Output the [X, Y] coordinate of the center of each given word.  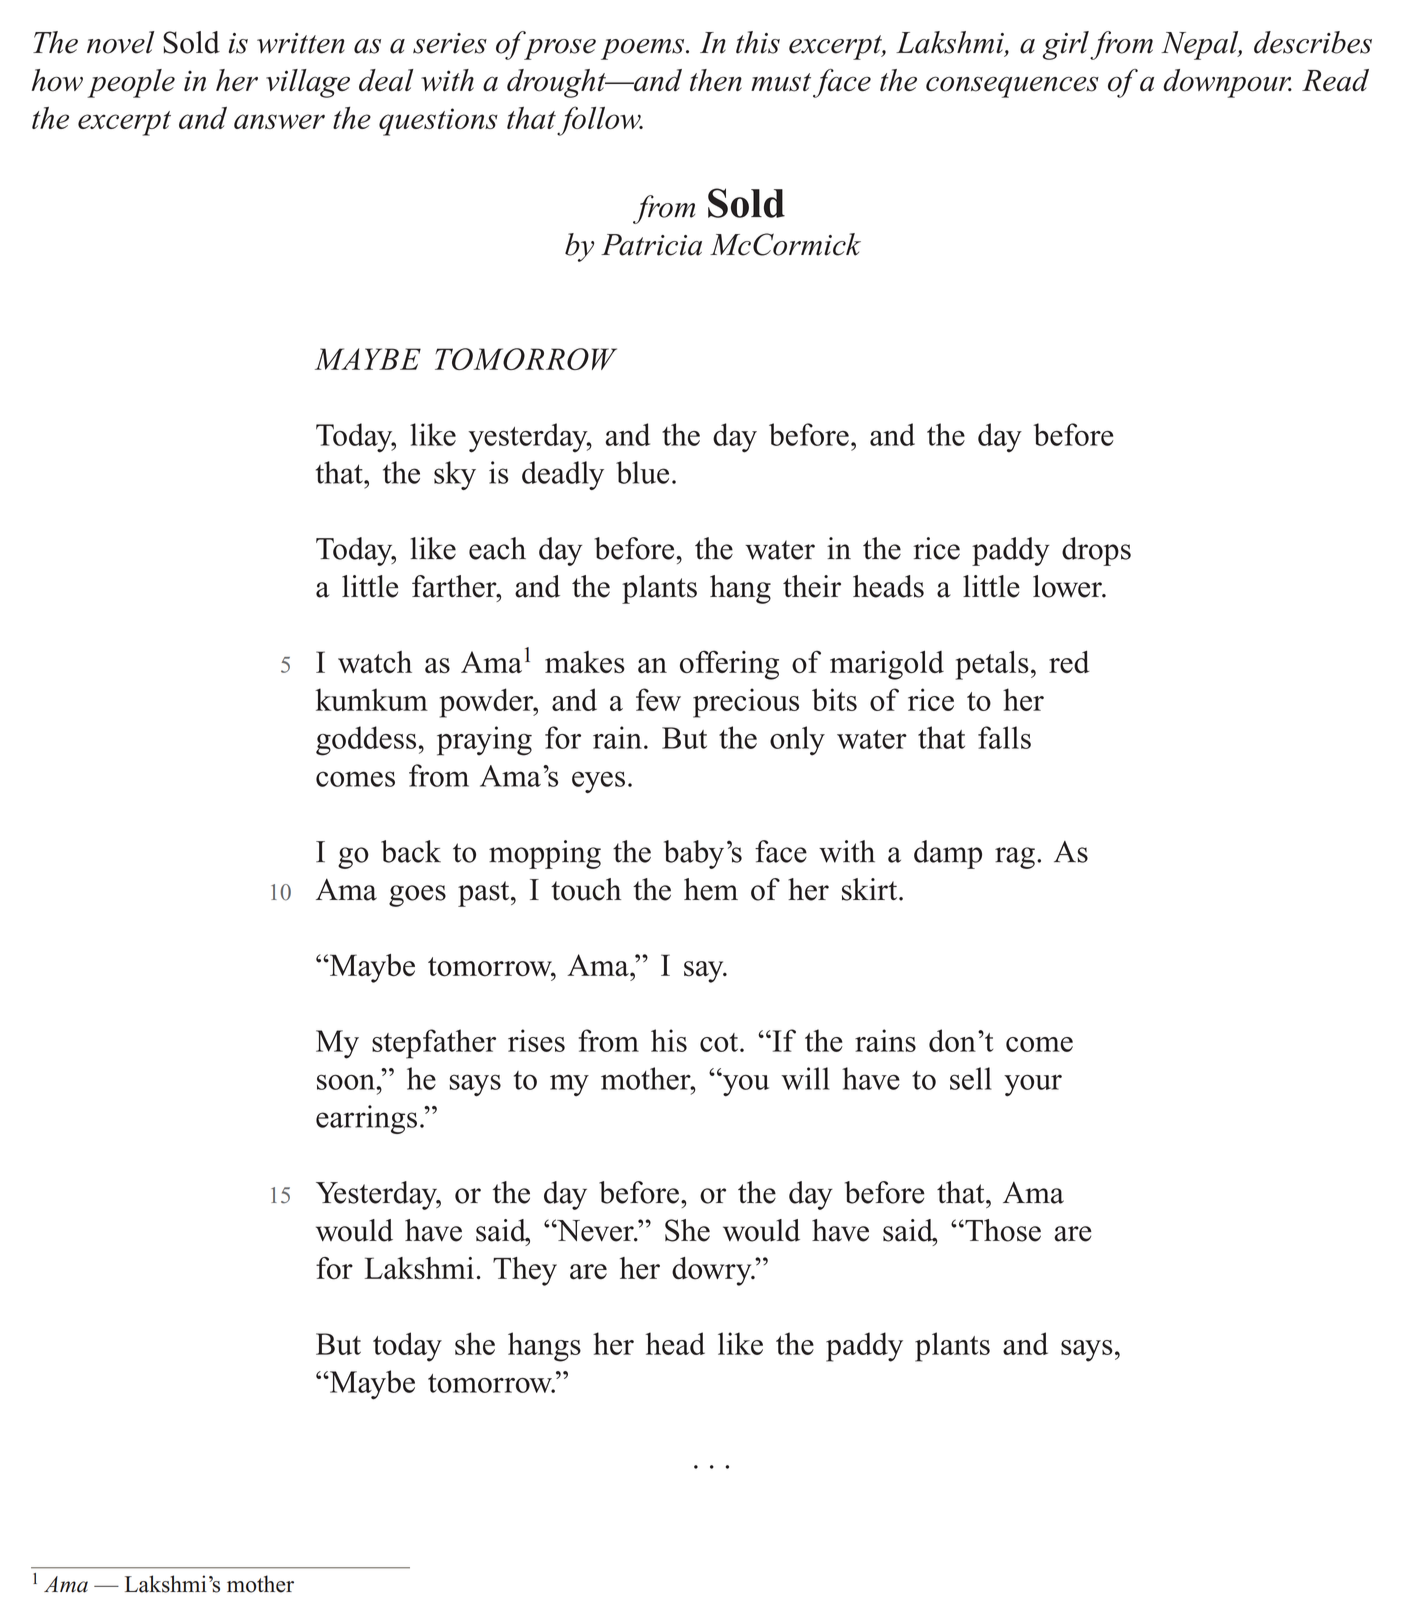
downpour [1227, 83]
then [716, 80]
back [411, 851]
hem [711, 889]
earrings [366, 1119]
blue [642, 472]
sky [455, 475]
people [131, 83]
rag [1015, 858]
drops [1096, 551]
